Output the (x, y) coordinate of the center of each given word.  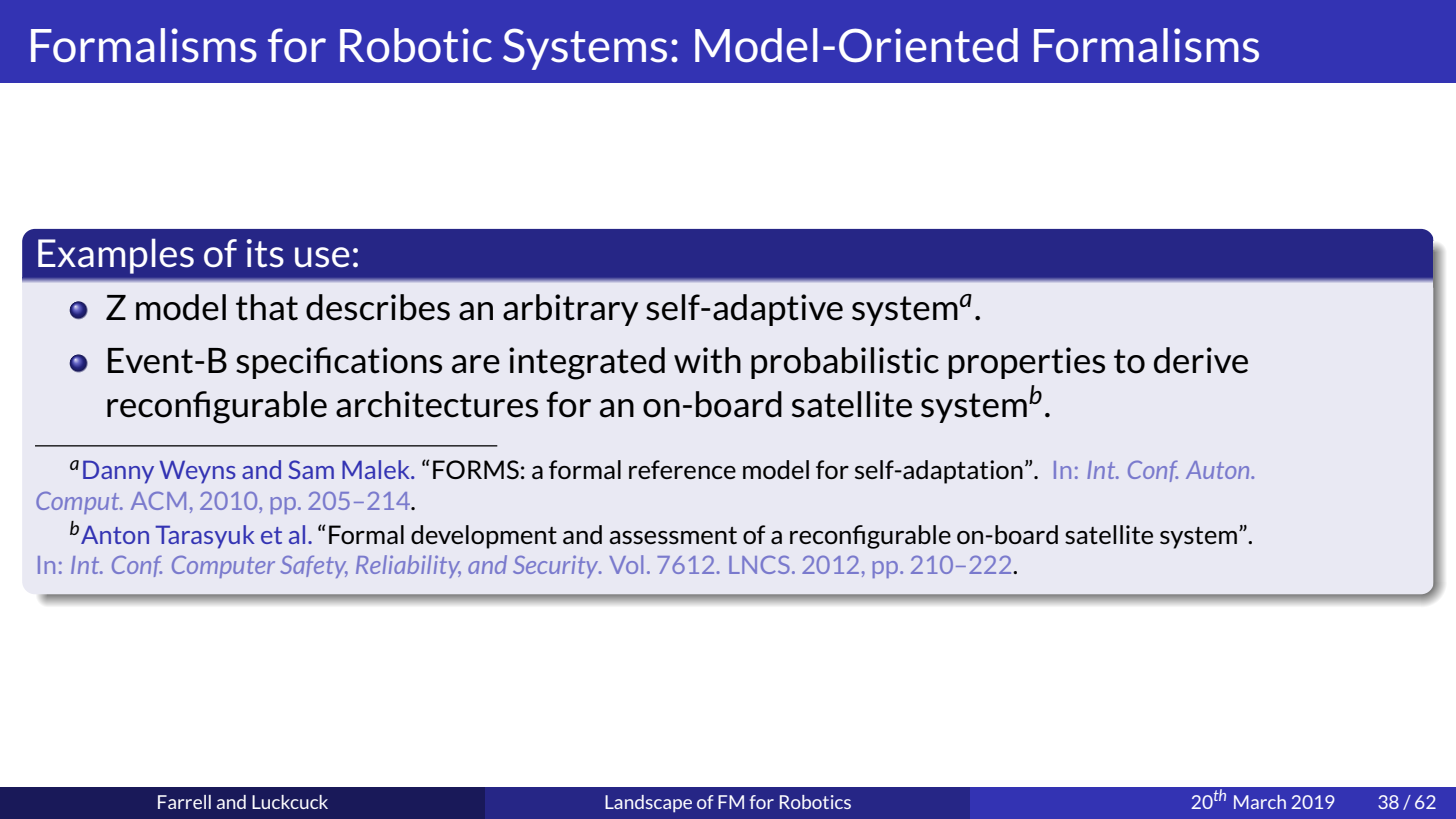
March (1260, 802)
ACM (158, 501)
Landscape (648, 804)
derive (1201, 360)
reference (682, 469)
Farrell (184, 802)
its (265, 253)
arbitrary (570, 310)
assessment (673, 536)
